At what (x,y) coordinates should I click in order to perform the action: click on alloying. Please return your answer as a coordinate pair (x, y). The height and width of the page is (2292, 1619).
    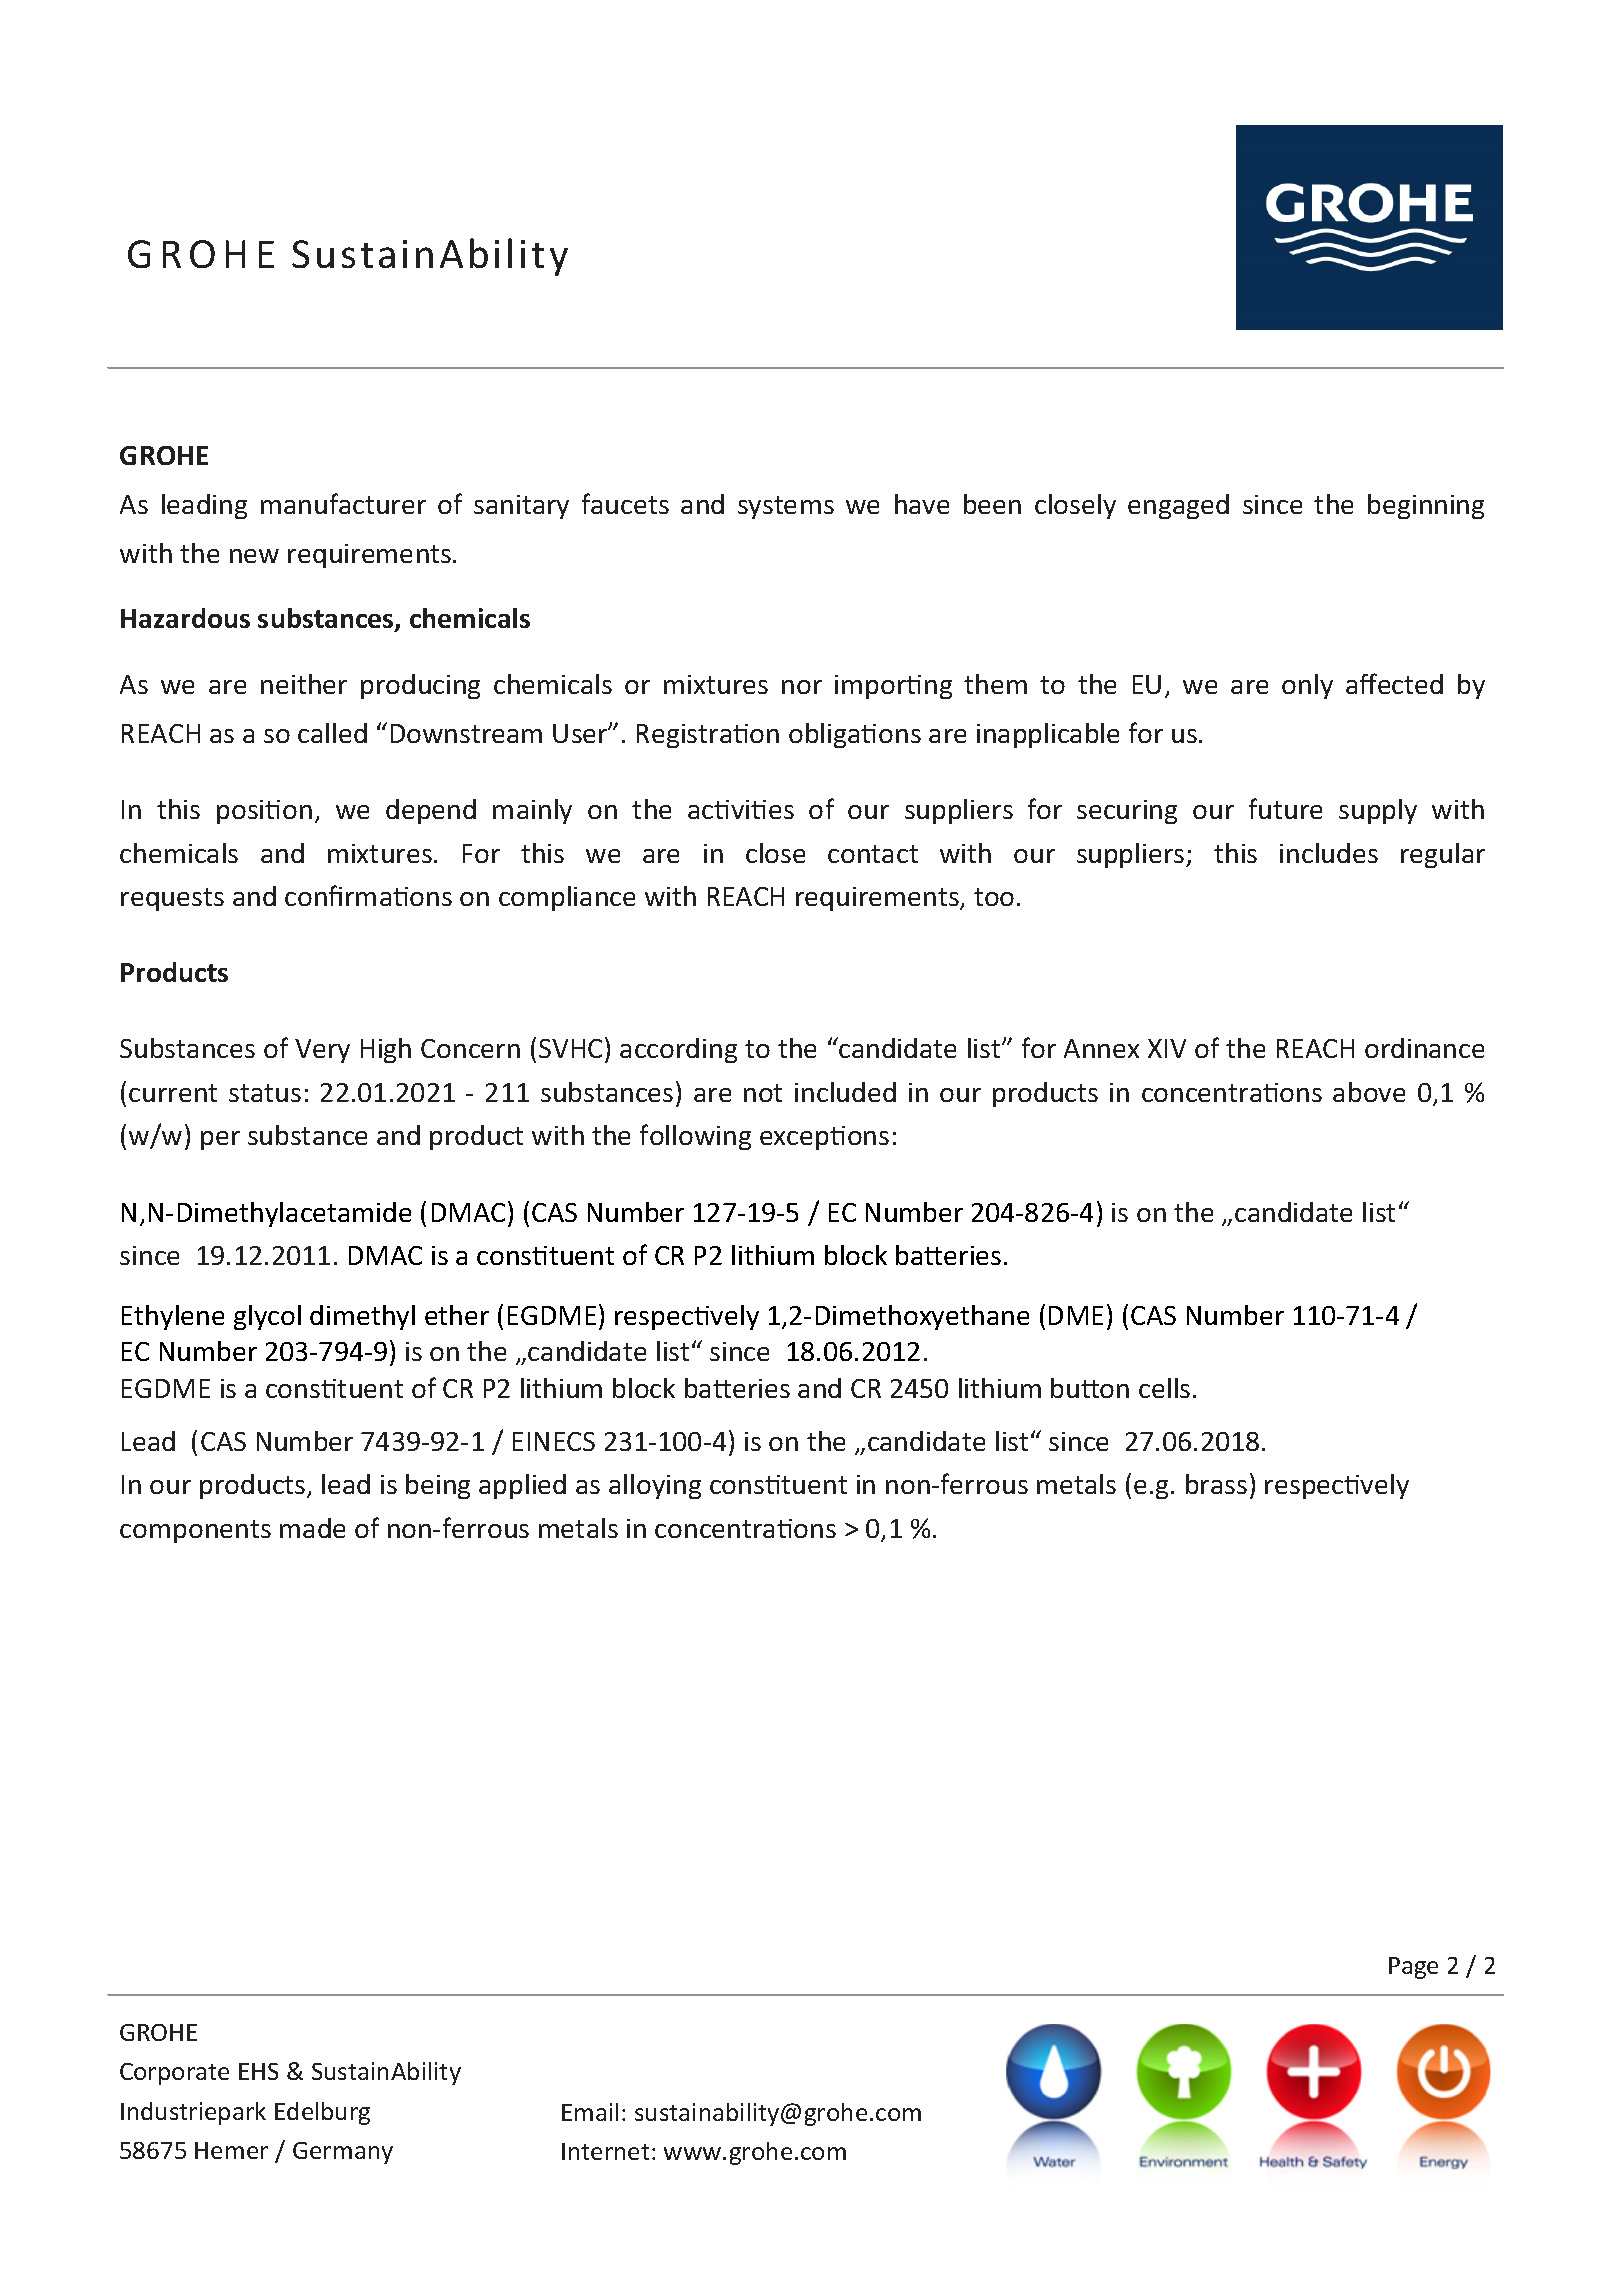
    Looking at the image, I should click on (655, 1486).
